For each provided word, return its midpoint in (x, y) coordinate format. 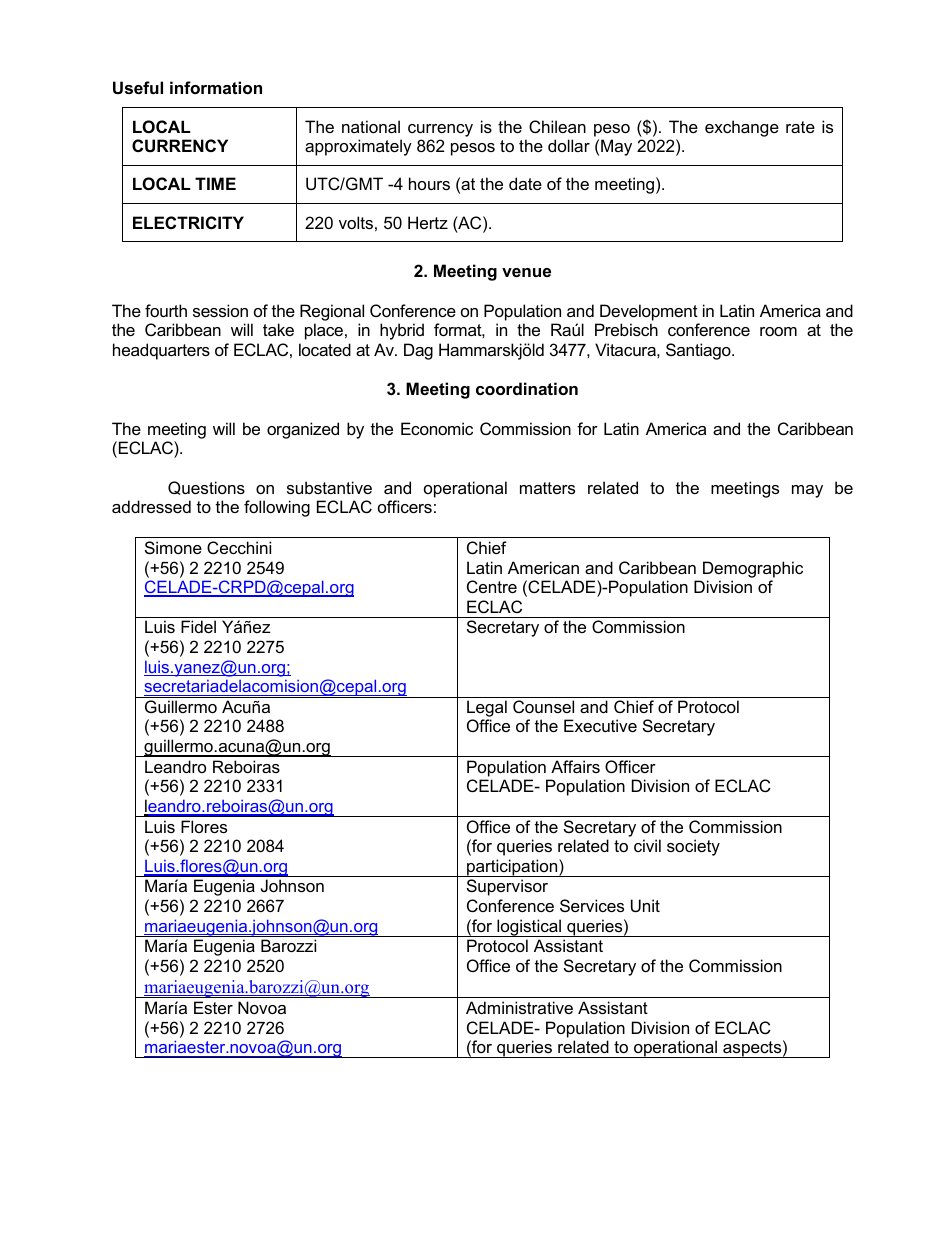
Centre (492, 586)
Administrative (519, 1007)
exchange (742, 128)
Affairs (575, 766)
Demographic (753, 569)
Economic (437, 428)
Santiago (699, 351)
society (693, 847)
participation (512, 868)
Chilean (557, 126)
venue (526, 272)
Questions (206, 488)
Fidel (198, 626)
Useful (138, 87)
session (220, 310)
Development (649, 312)
